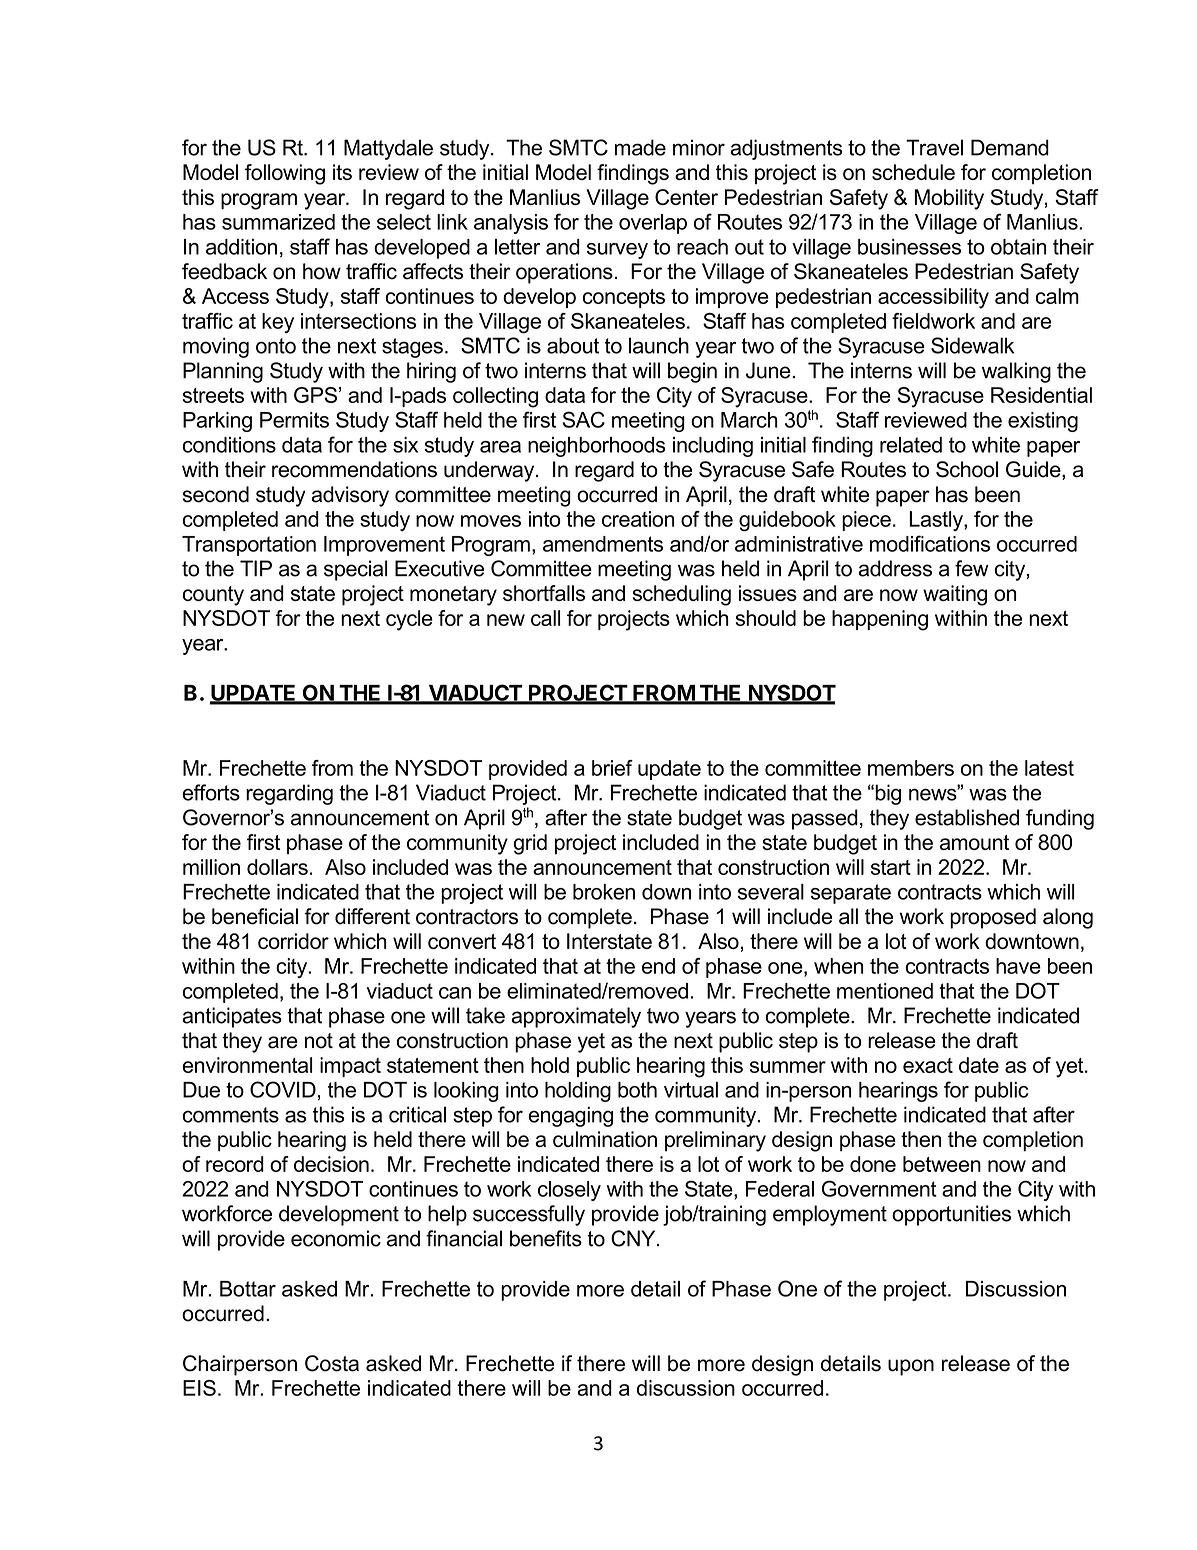 The width and height of the screenshot is (1197, 1550). Describe the element at coordinates (640, 147) in the screenshot. I see `made` at that location.
